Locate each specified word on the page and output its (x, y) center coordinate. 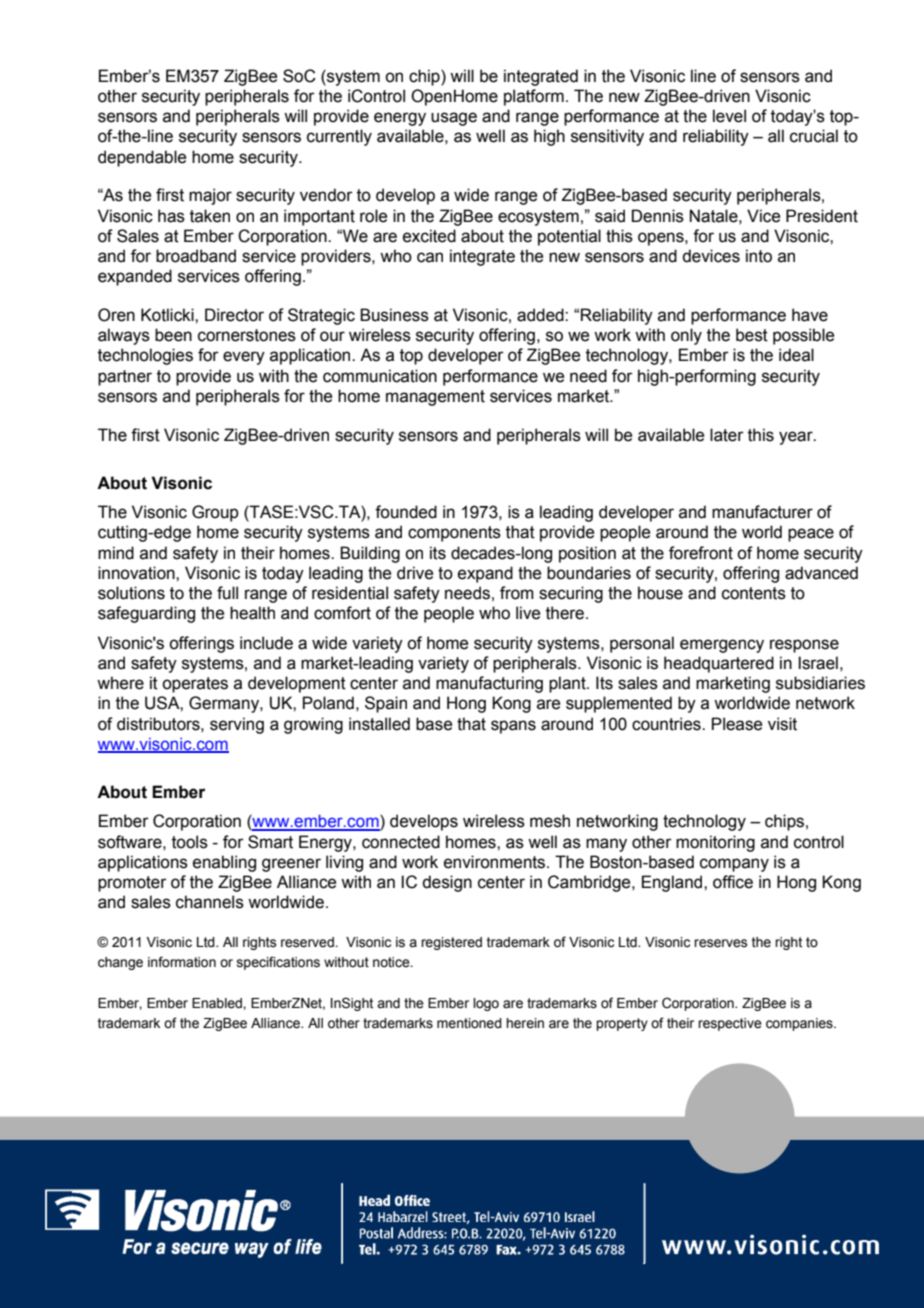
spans (513, 727)
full (227, 593)
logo (486, 1004)
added (541, 315)
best (752, 335)
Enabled (218, 1003)
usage (454, 119)
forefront (701, 553)
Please (737, 724)
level (729, 116)
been (173, 335)
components (454, 534)
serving (237, 725)
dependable (142, 158)
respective (730, 1024)
